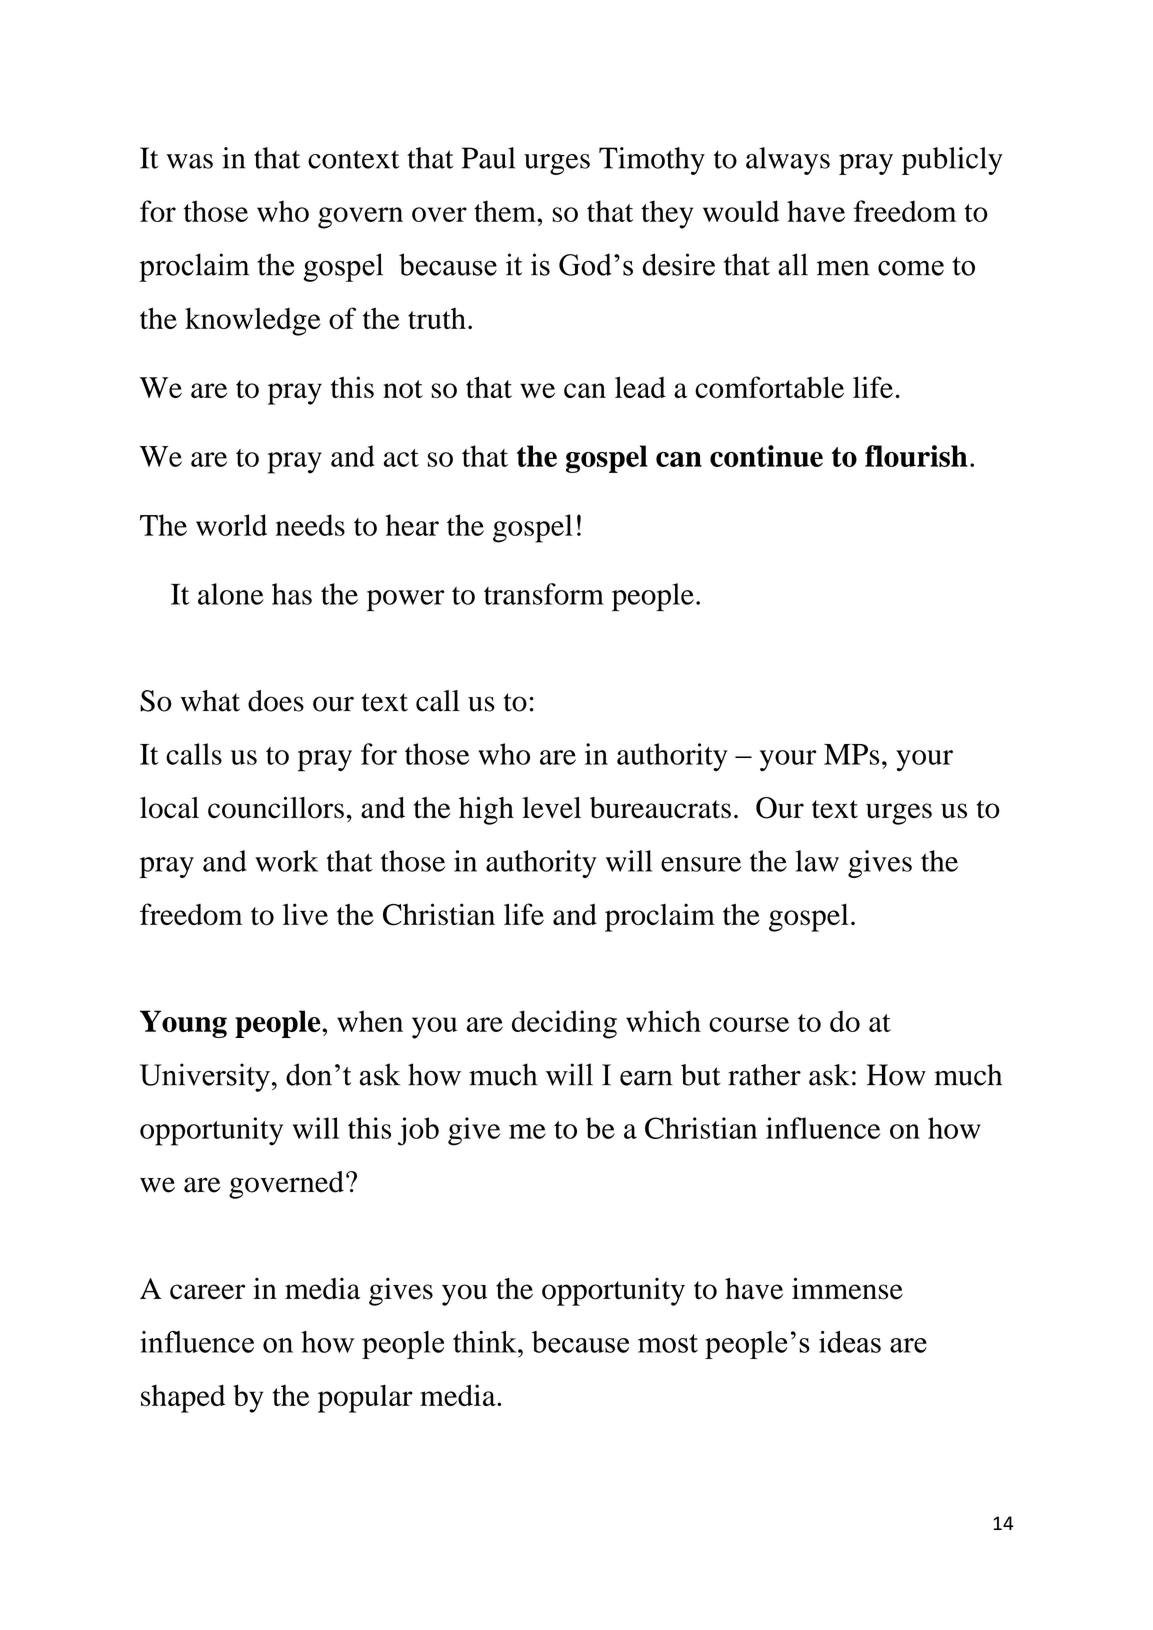 The image size is (1153, 1630). What do you see at coordinates (486, 1342) in the document?
I see `think` at bounding box center [486, 1342].
